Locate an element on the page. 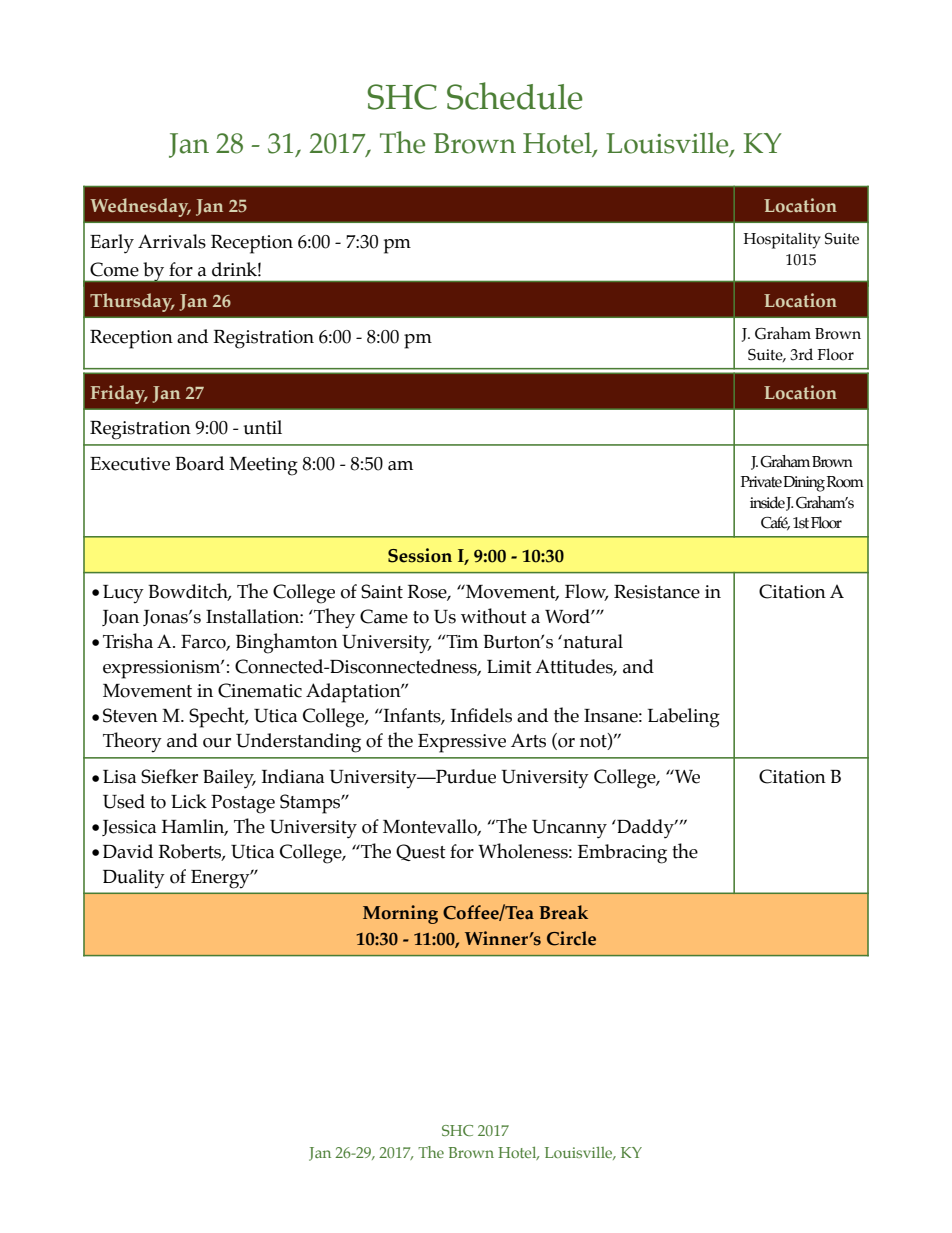  Embracing is located at coordinates (622, 854).
